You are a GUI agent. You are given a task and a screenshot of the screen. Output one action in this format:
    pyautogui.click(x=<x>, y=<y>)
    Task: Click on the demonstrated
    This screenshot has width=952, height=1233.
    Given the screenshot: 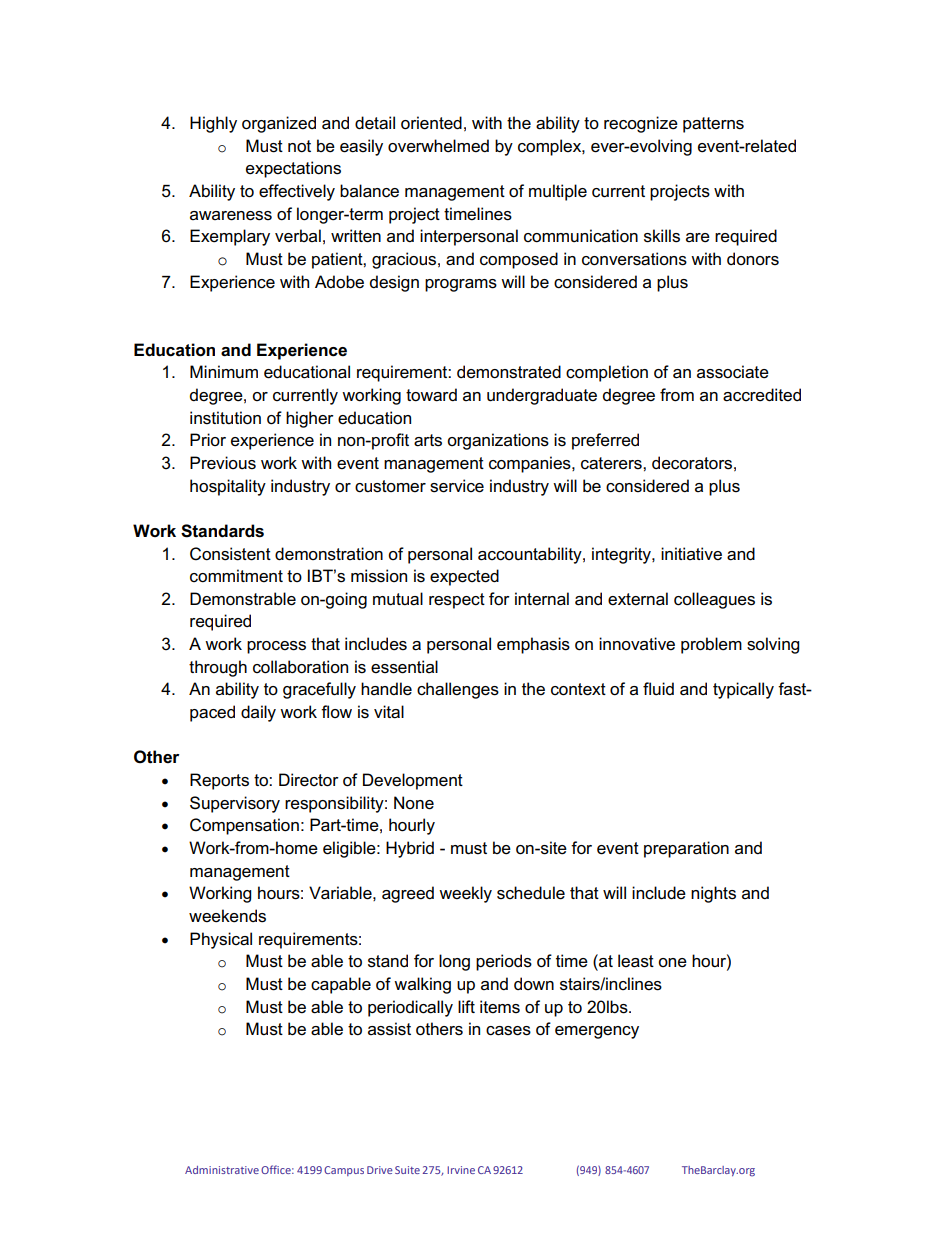 What is the action you would take?
    pyautogui.click(x=509, y=372)
